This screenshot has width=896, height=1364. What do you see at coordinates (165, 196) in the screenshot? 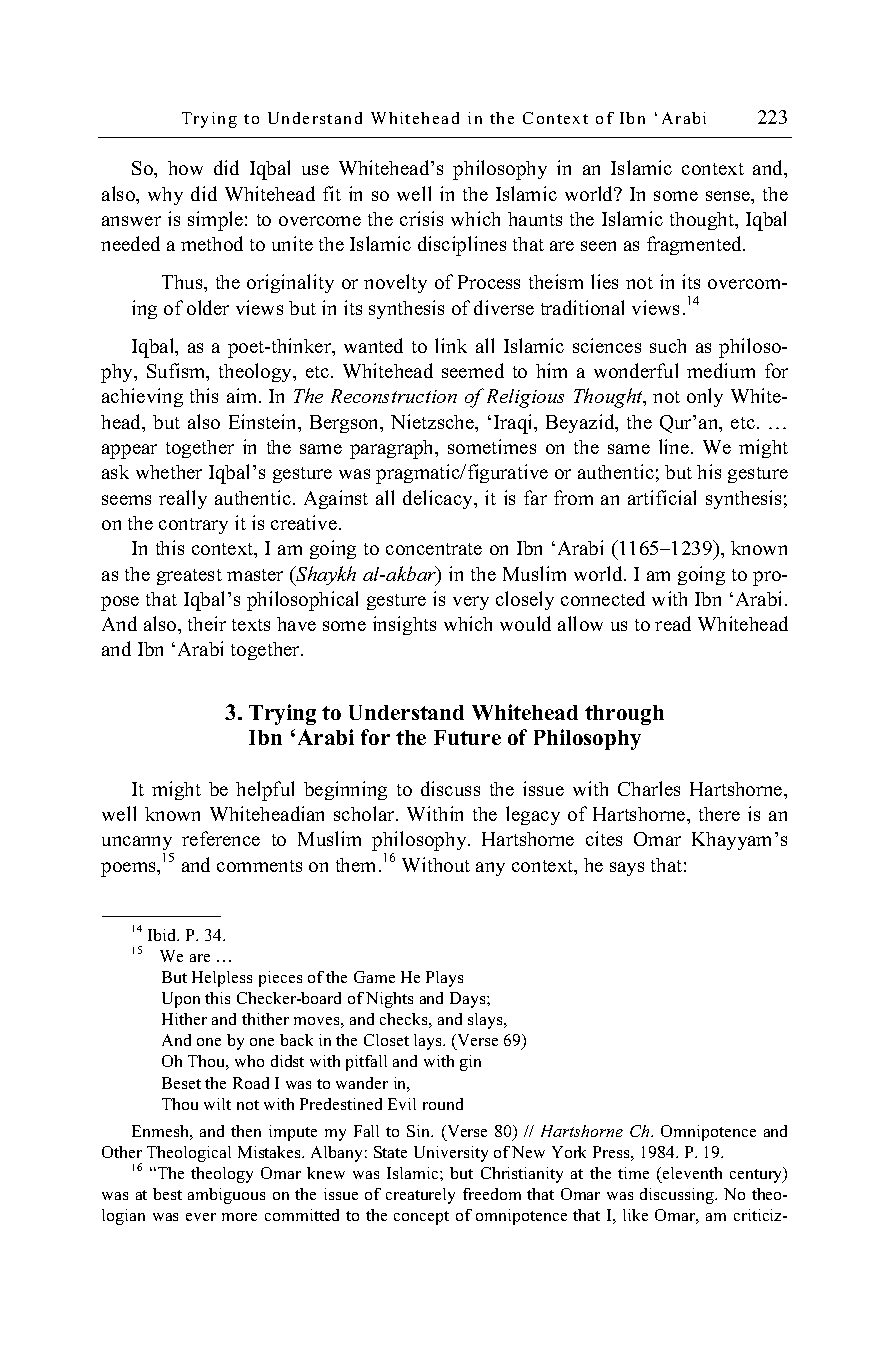
I see `why` at bounding box center [165, 196].
